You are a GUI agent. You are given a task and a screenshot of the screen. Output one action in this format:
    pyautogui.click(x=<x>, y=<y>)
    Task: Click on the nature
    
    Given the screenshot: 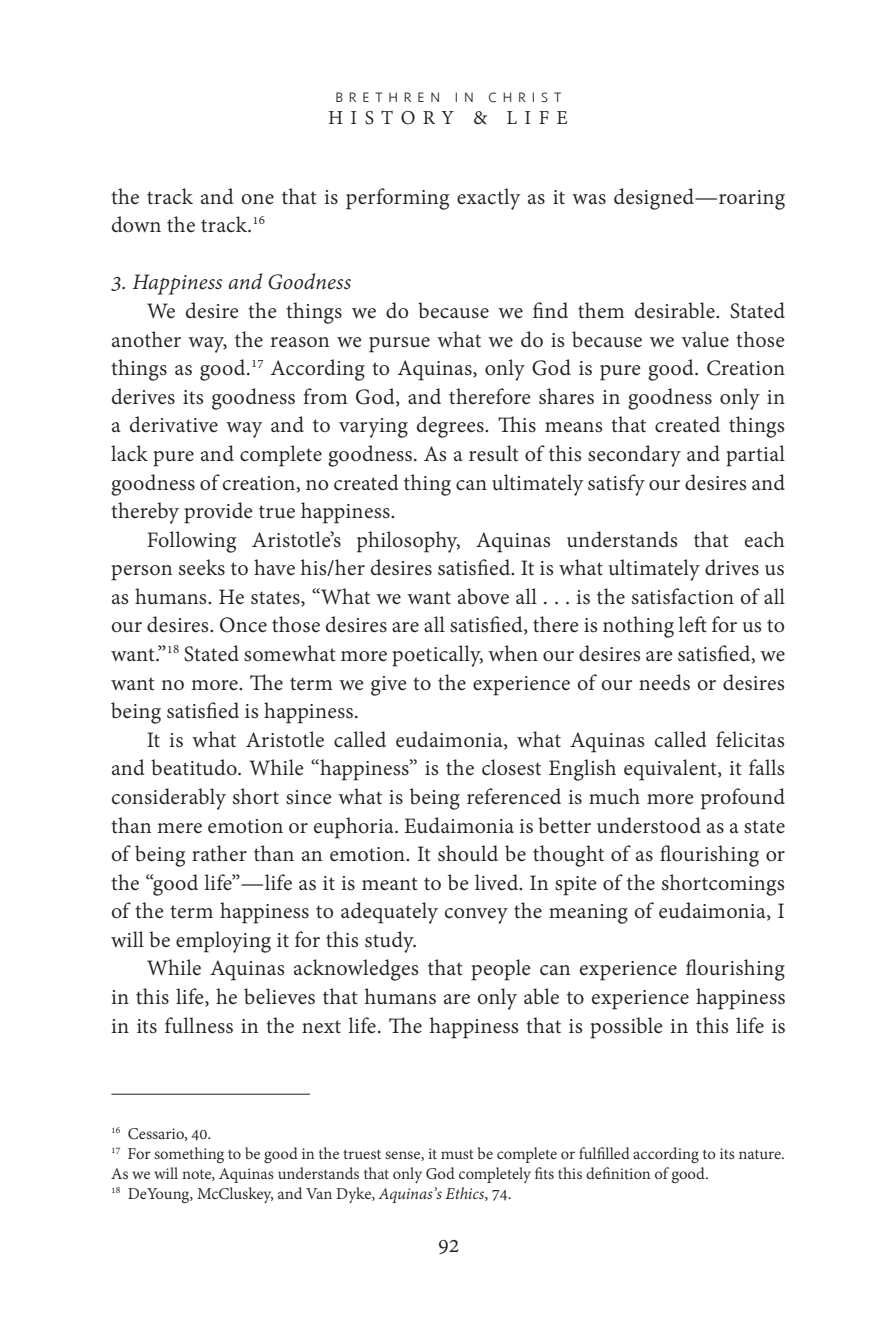 What is the action you would take?
    pyautogui.click(x=761, y=1154)
